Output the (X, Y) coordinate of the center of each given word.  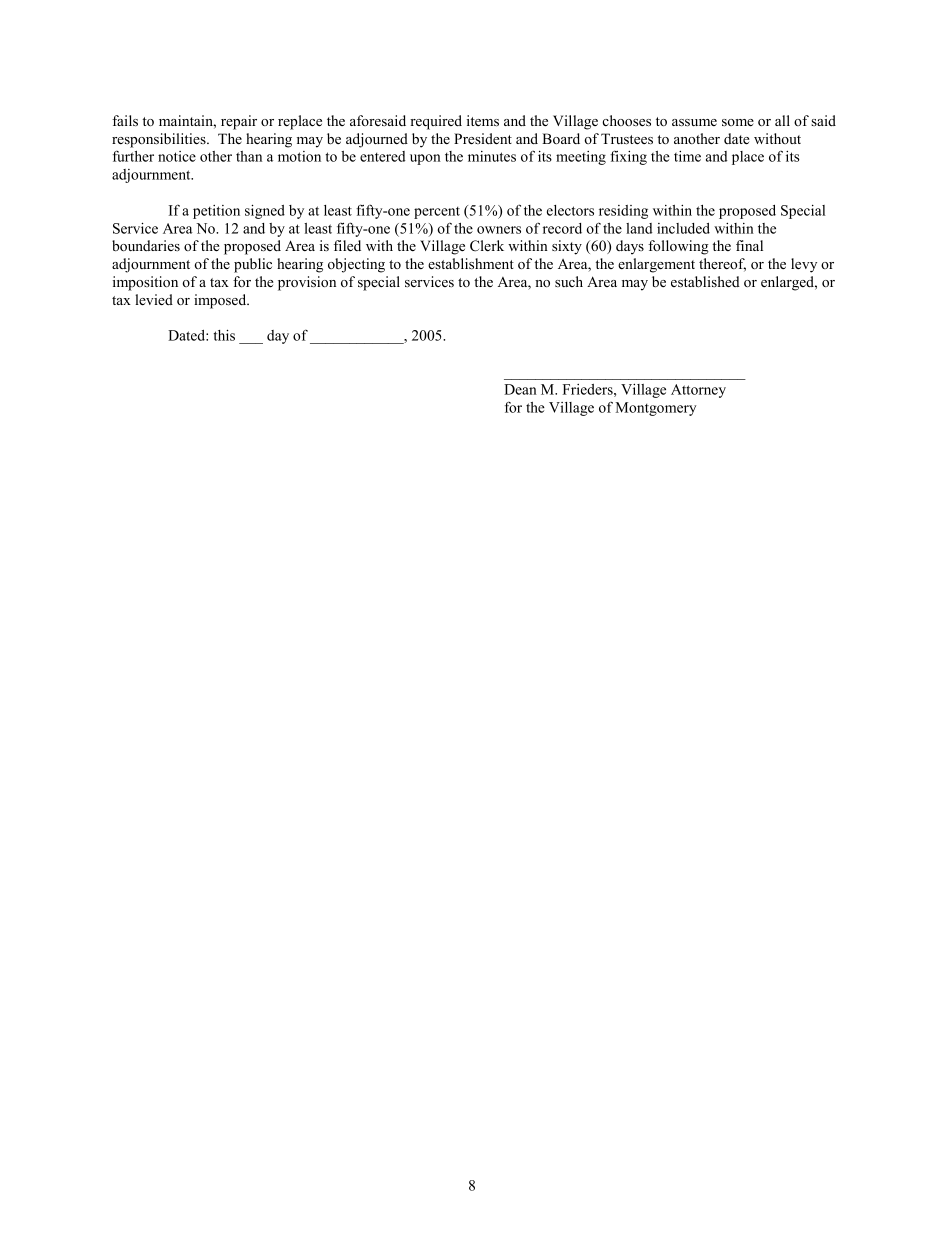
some (738, 122)
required (436, 122)
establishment (471, 263)
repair (239, 122)
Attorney (698, 391)
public (253, 265)
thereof (722, 265)
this (224, 335)
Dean (520, 389)
